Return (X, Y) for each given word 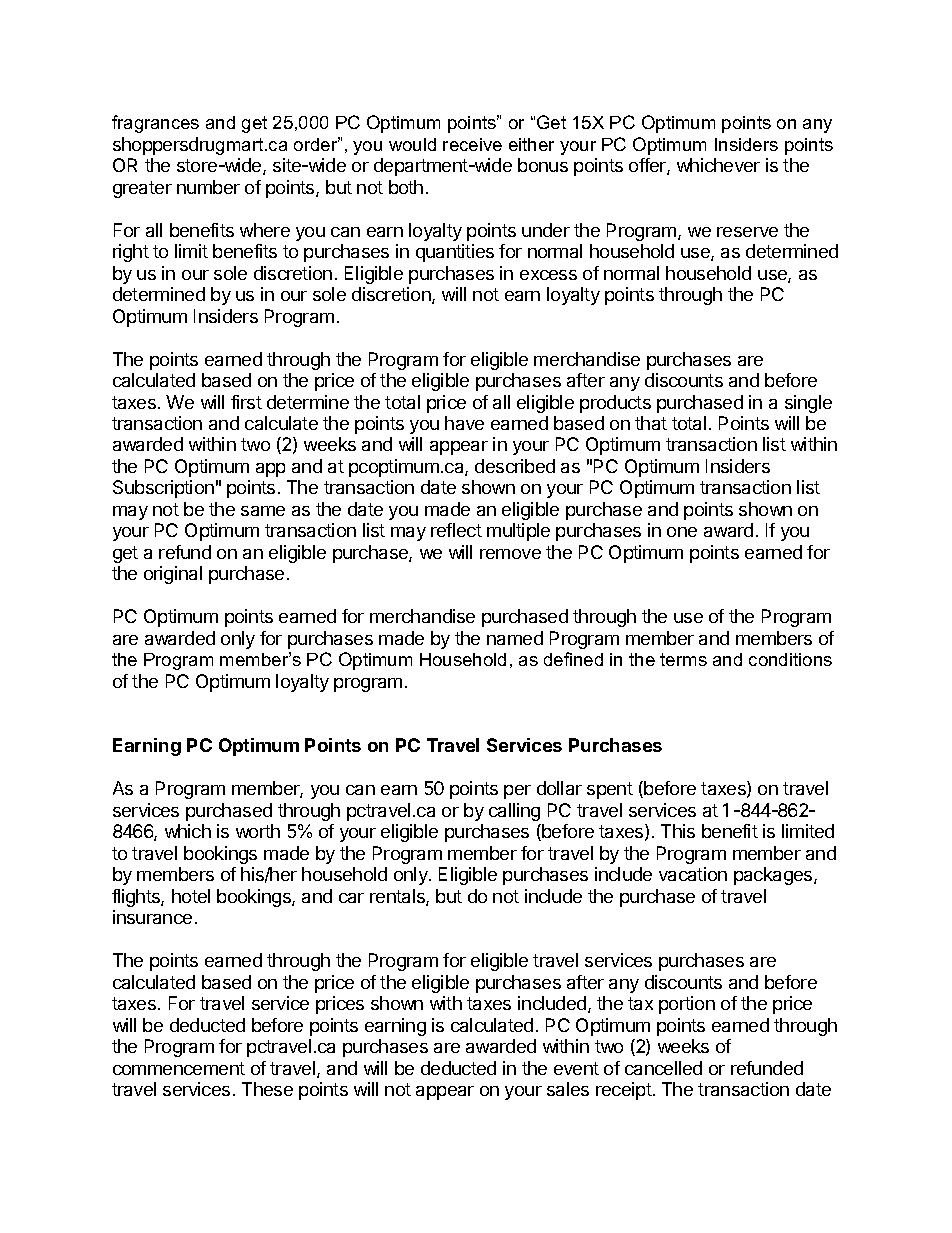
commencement (179, 1068)
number (208, 187)
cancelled (663, 1068)
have (464, 423)
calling (514, 812)
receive (472, 144)
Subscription (163, 489)
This (678, 831)
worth (258, 831)
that (651, 423)
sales (568, 1089)
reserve (747, 232)
